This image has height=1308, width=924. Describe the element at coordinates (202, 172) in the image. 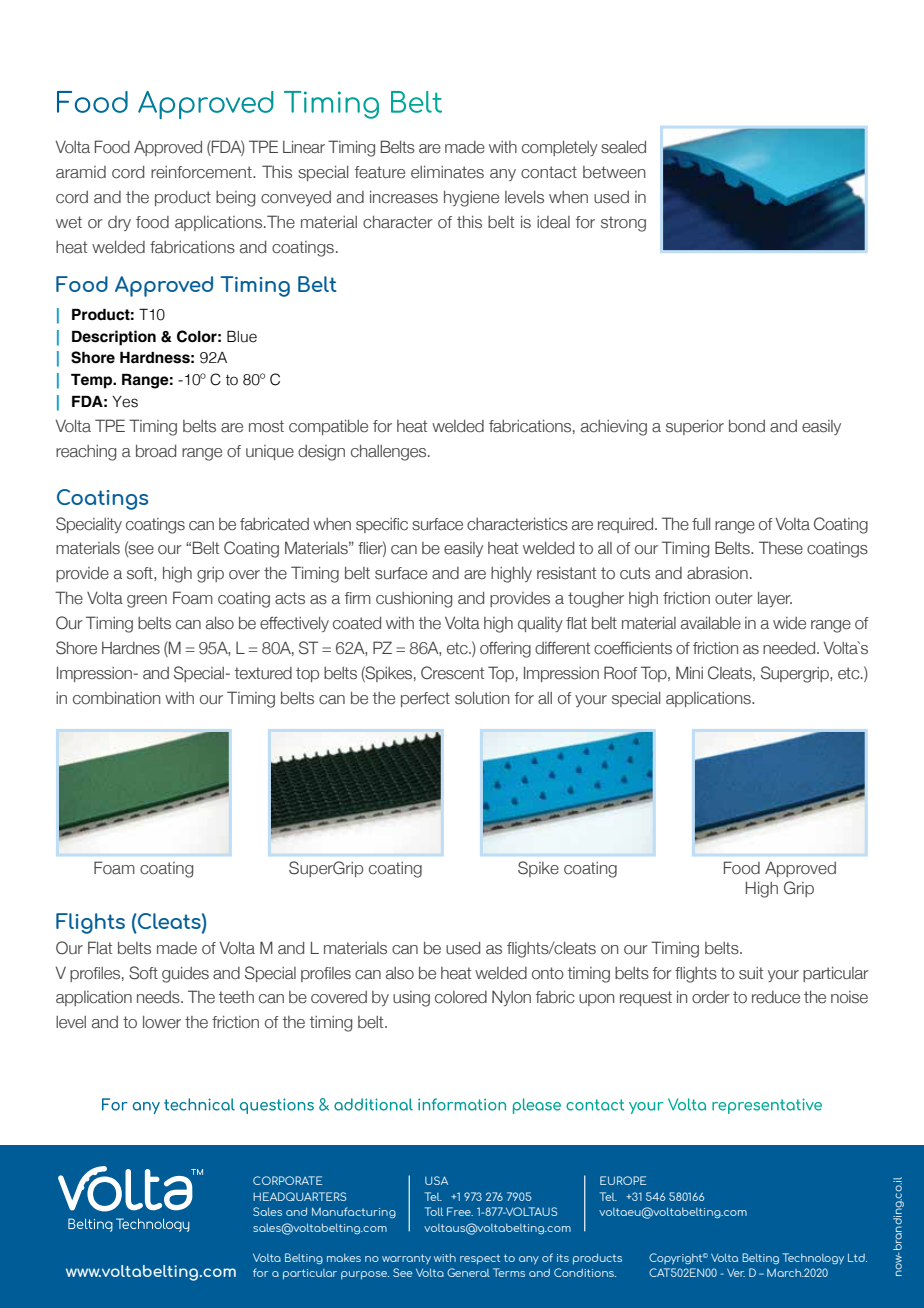

I see `reinforcement` at that location.
